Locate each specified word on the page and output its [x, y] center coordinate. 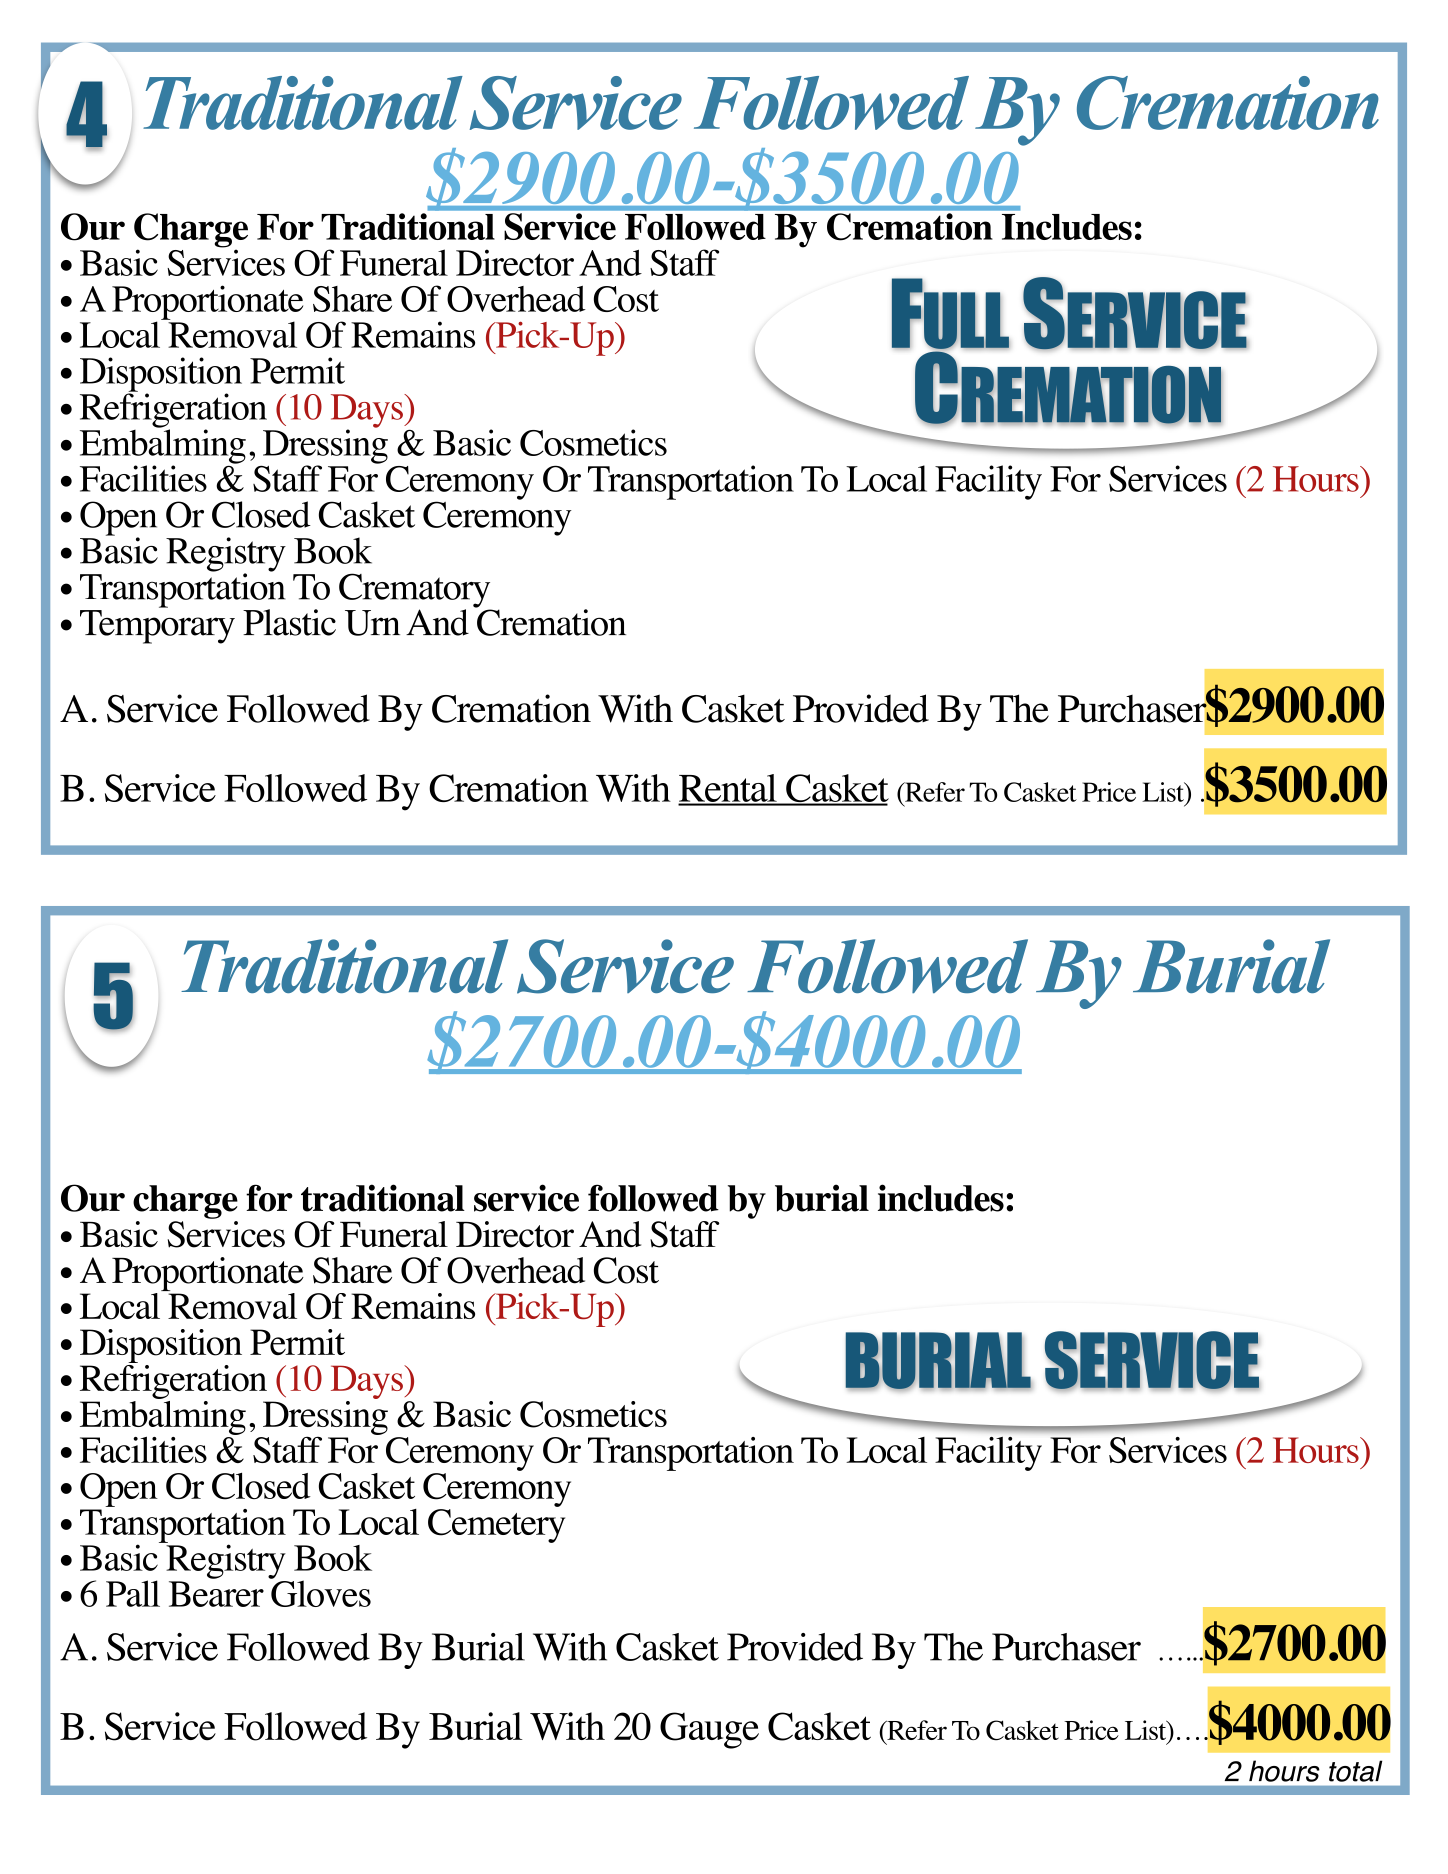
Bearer [216, 1594]
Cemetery [496, 1526]
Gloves [320, 1592]
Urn [372, 623]
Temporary [157, 627]
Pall [133, 1593]
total [1355, 1771]
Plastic [289, 622]
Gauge [709, 1730]
